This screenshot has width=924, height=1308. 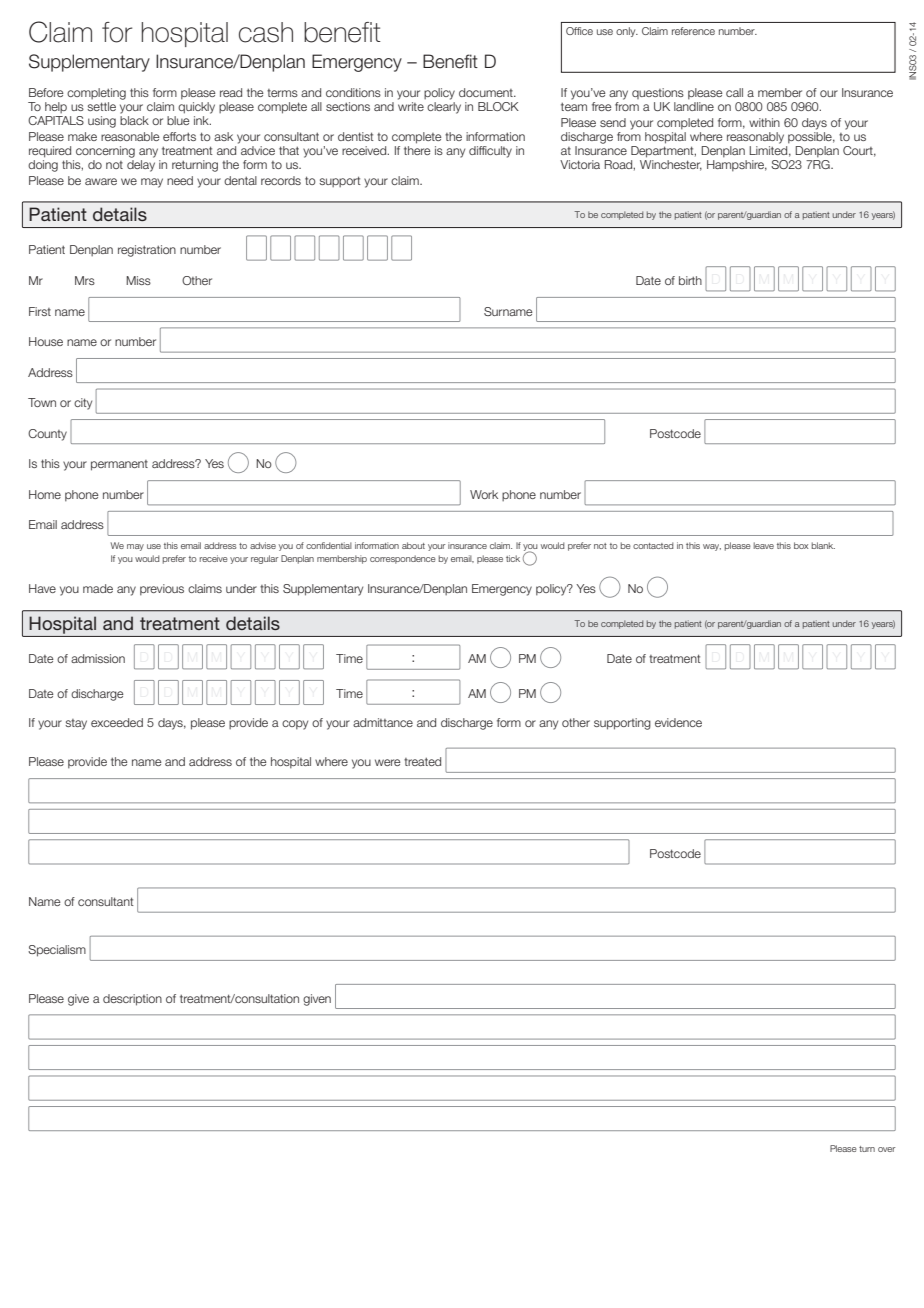 I want to click on exceeded, so click(x=117, y=722).
